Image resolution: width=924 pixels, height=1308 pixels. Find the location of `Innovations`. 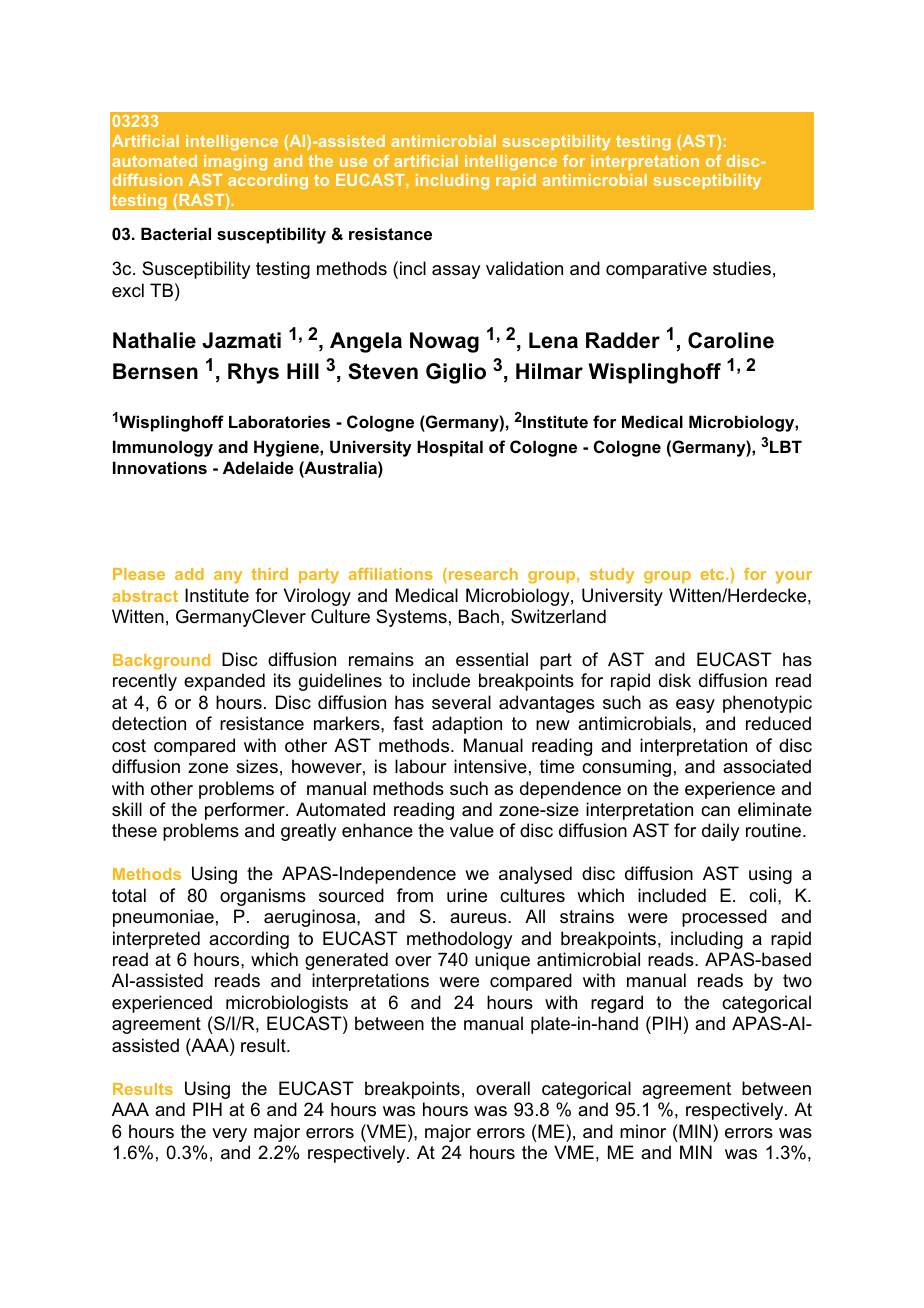

Innovations is located at coordinates (160, 467).
